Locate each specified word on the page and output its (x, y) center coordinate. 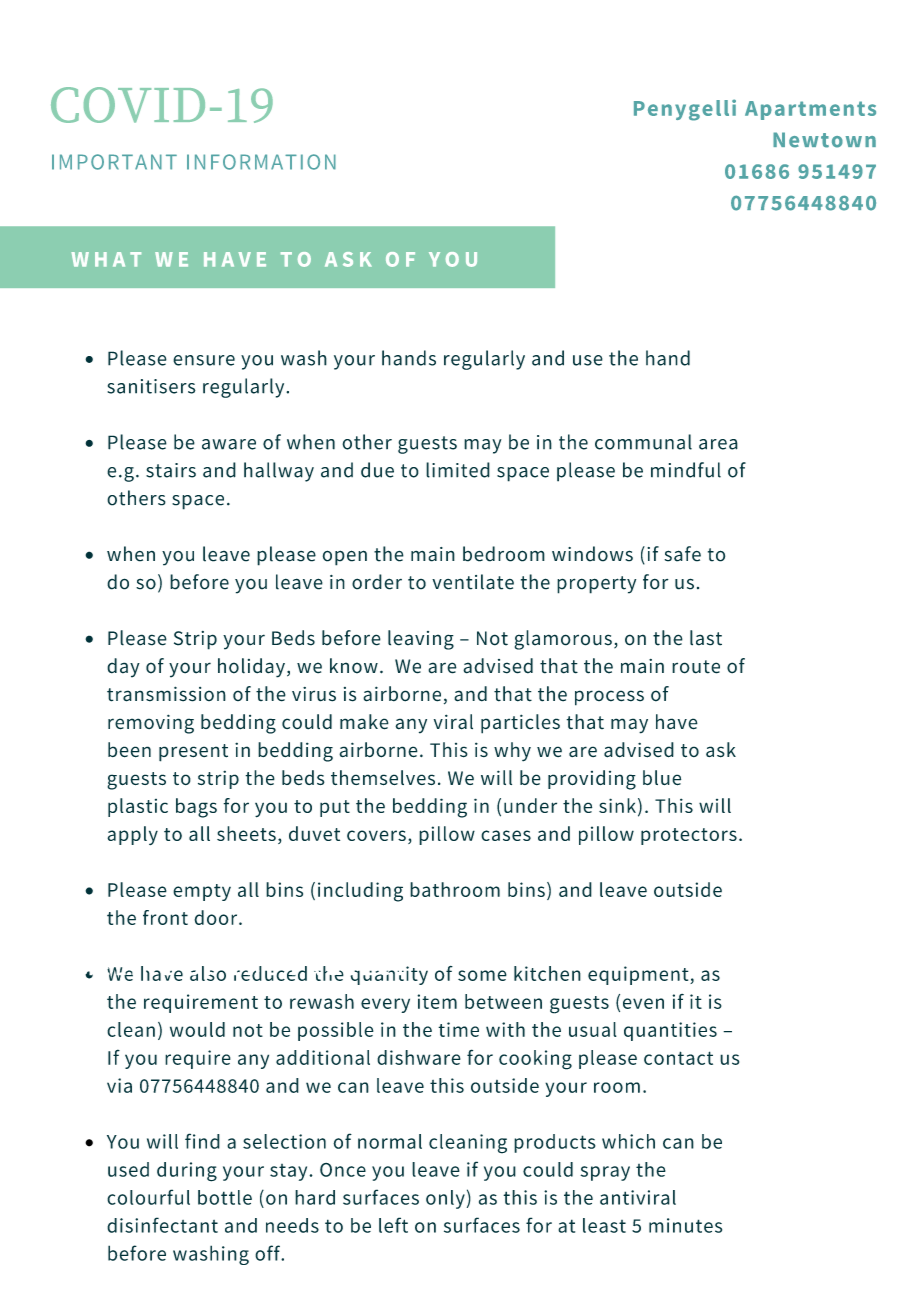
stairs (171, 470)
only (445, 1199)
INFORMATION (261, 162)
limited (458, 470)
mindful (686, 470)
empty (202, 892)
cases (506, 835)
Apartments (810, 110)
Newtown (824, 140)
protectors (689, 836)
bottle (225, 1197)
